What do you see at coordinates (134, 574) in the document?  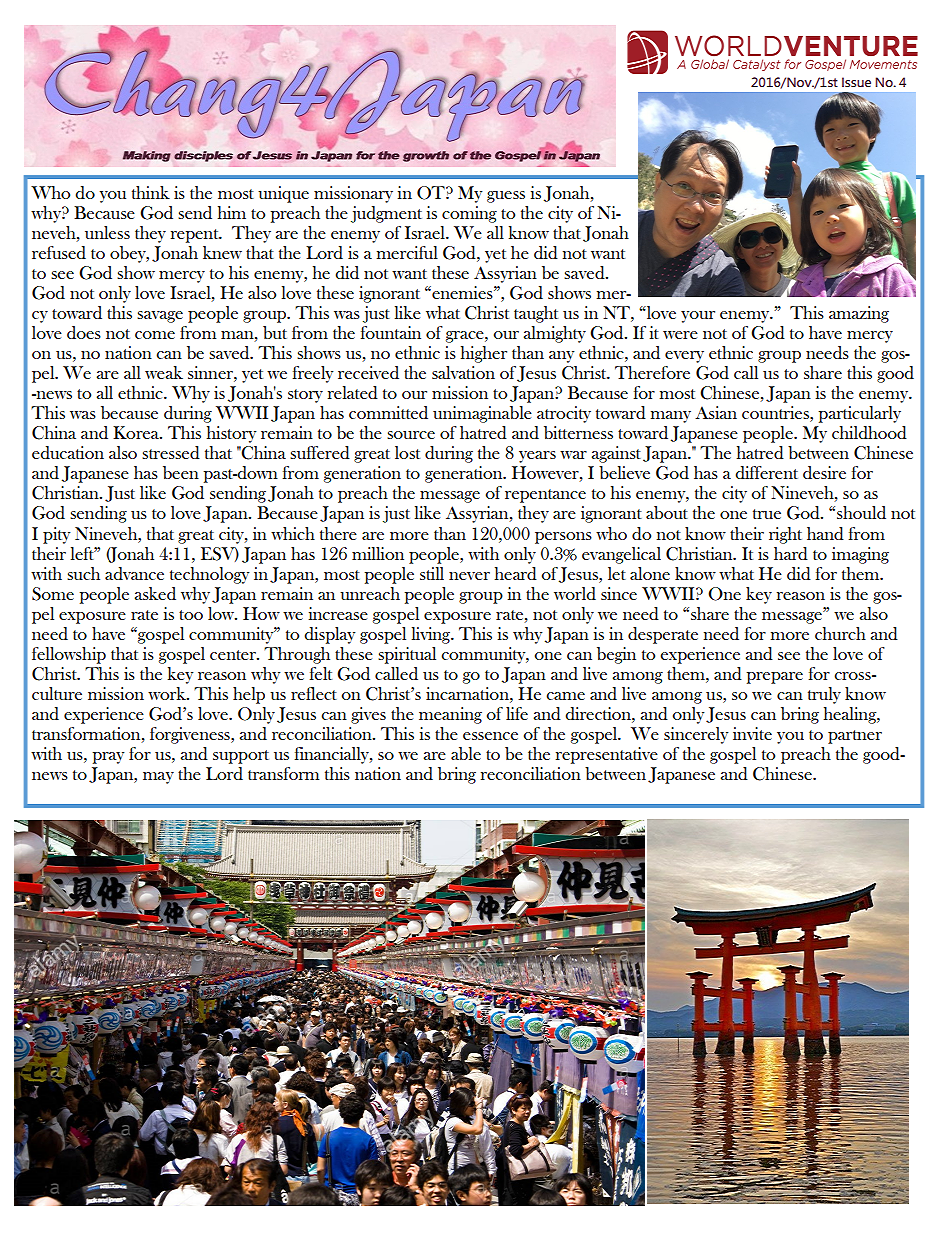 I see `advance` at bounding box center [134, 574].
